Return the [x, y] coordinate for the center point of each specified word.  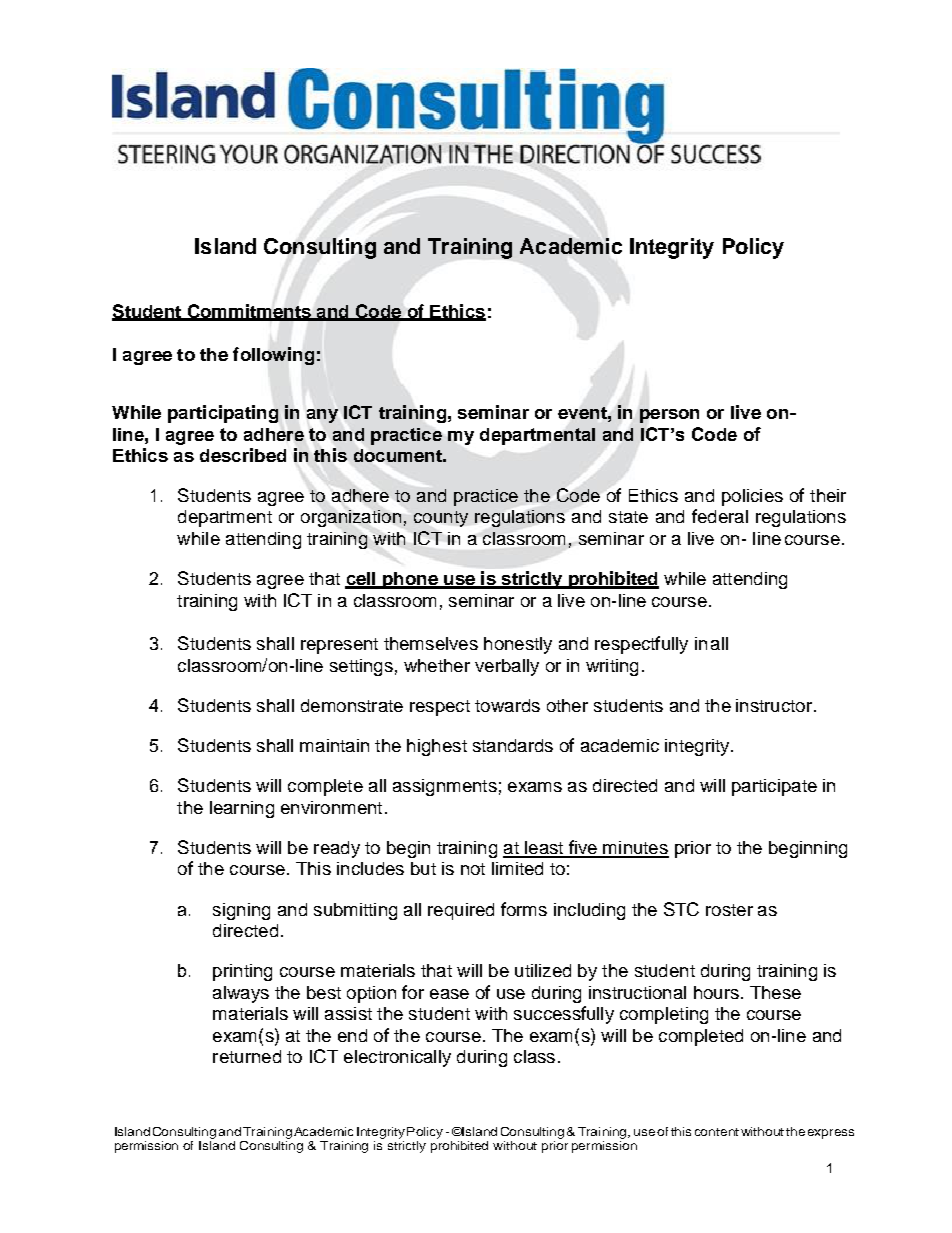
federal [720, 516]
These [775, 992]
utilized [543, 970]
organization [351, 518]
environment [331, 807]
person [669, 416]
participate [774, 787]
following [273, 356]
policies [752, 497]
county [441, 519]
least [544, 849]
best [324, 992]
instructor [774, 705]
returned [247, 1056]
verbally [507, 667]
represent [339, 646]
